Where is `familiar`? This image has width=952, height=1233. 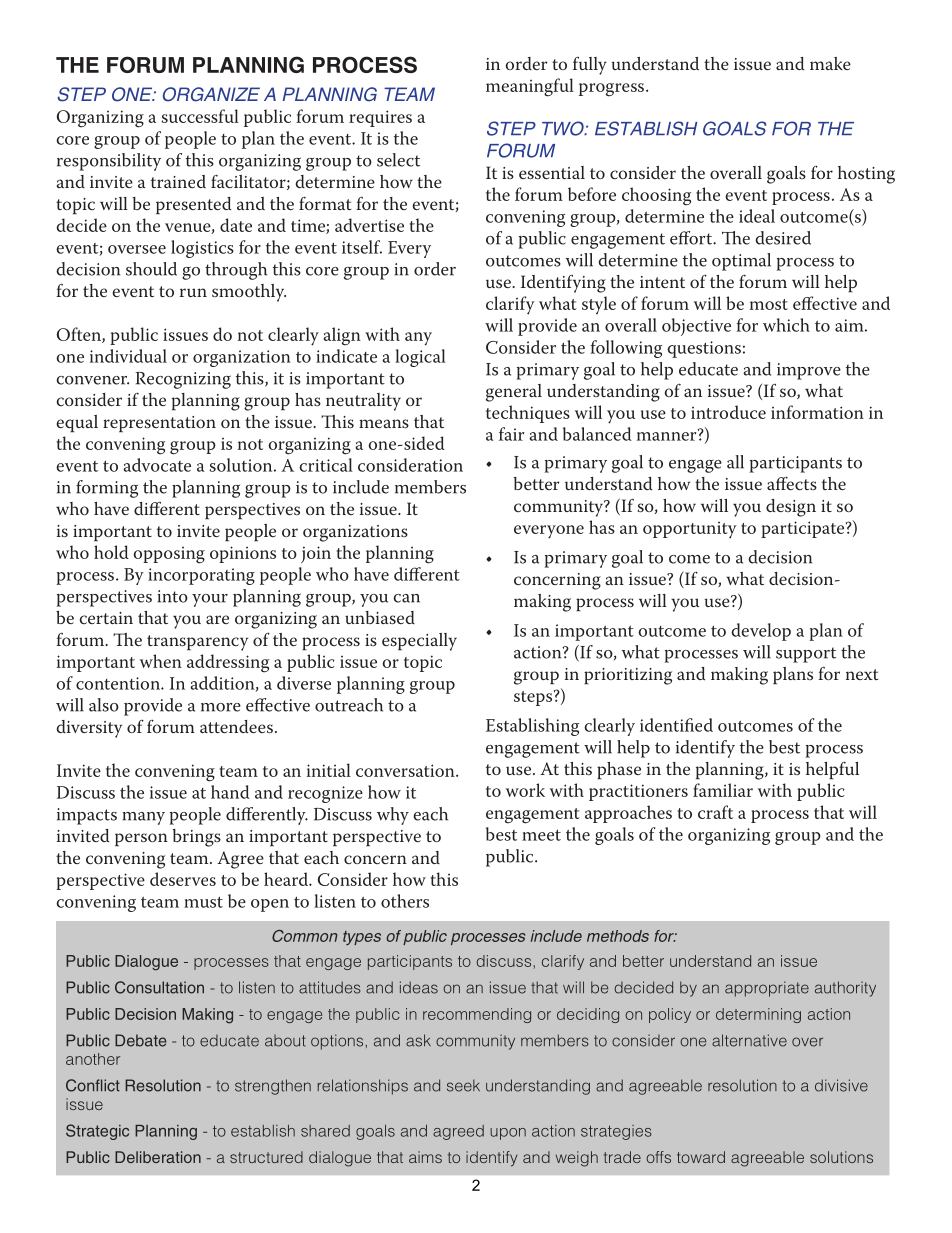
familiar is located at coordinates (723, 790).
